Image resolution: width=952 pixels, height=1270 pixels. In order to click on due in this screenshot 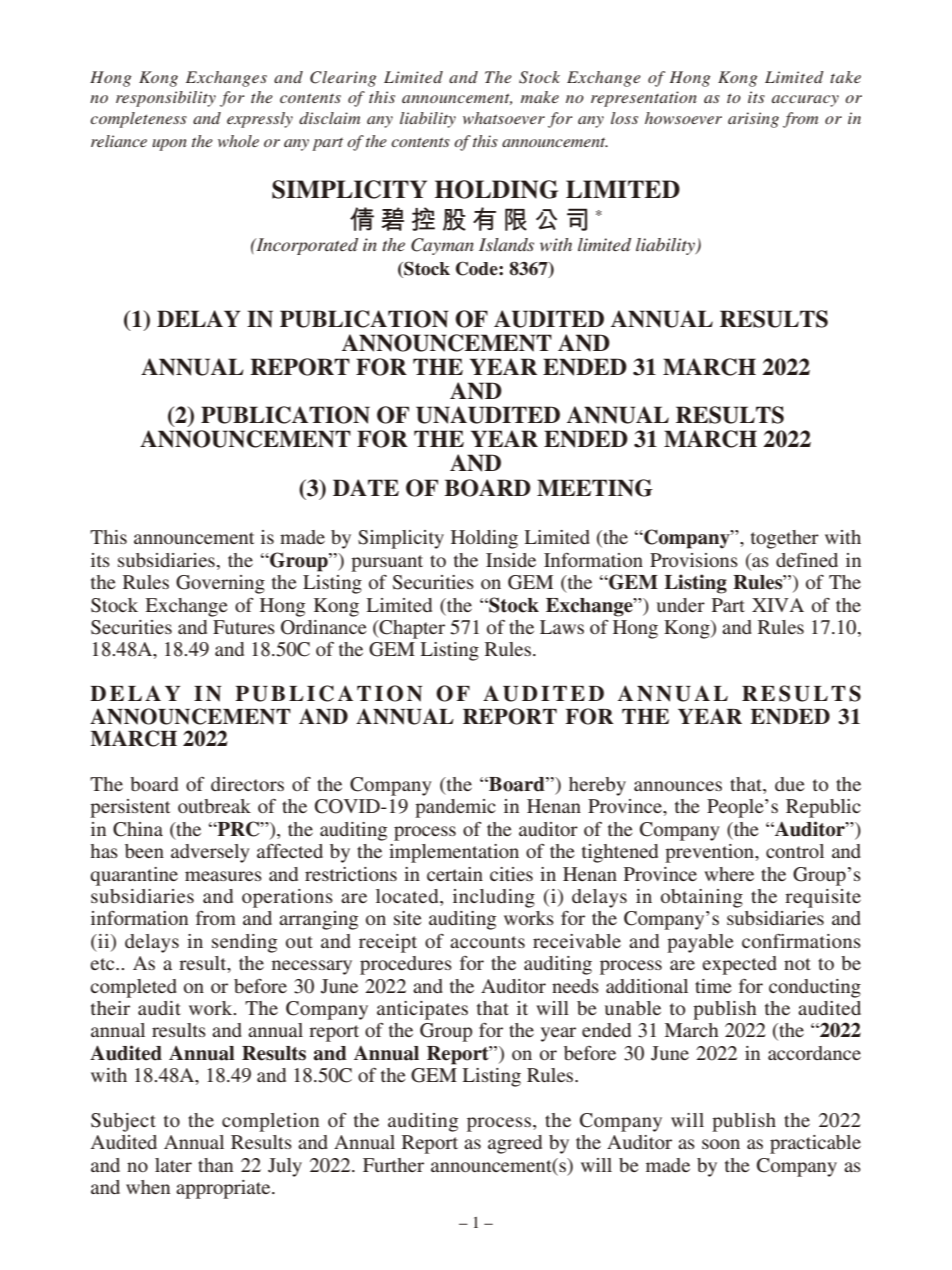, I will do `click(790, 784)`.
